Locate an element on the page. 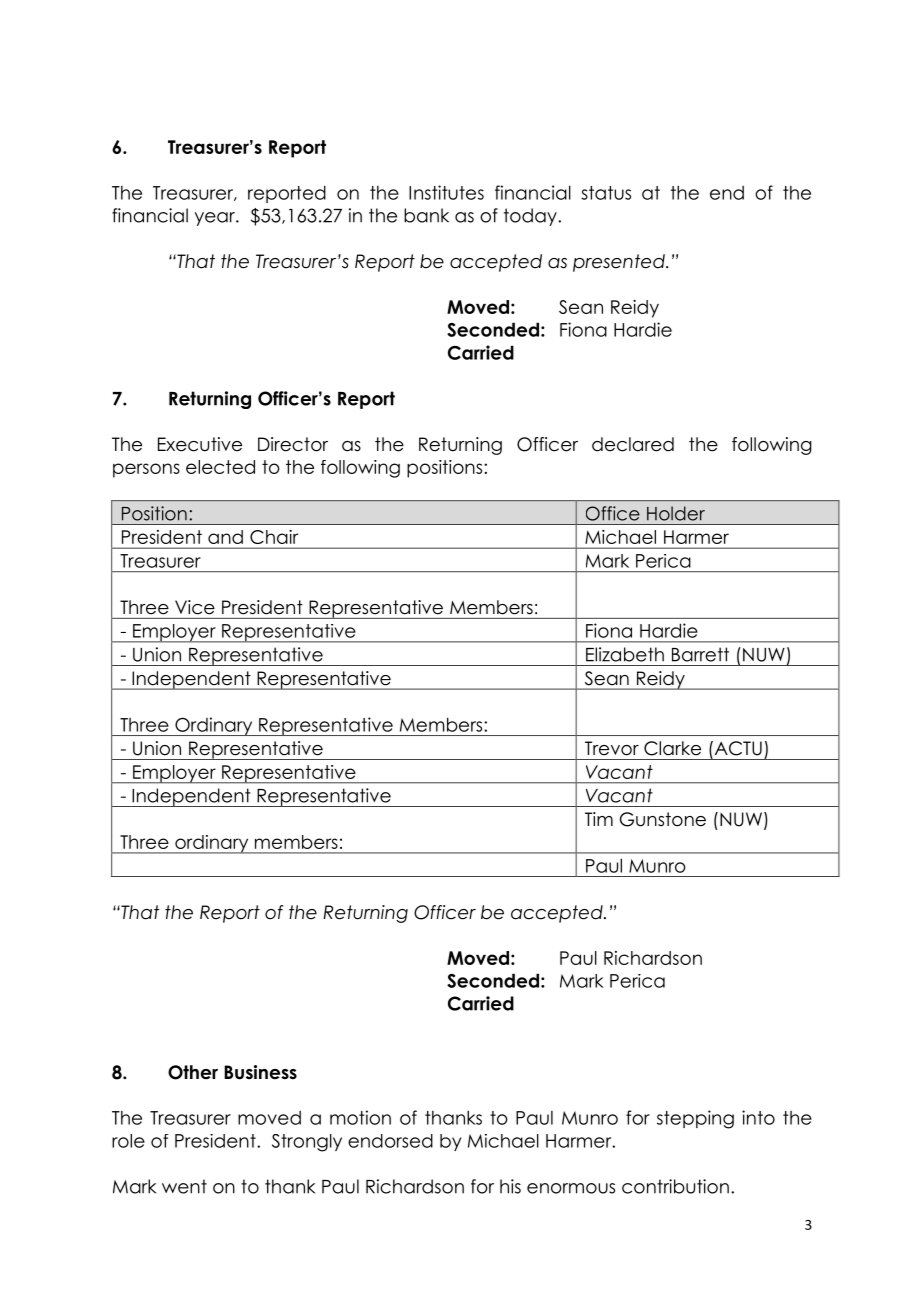  and is located at coordinates (225, 537).
